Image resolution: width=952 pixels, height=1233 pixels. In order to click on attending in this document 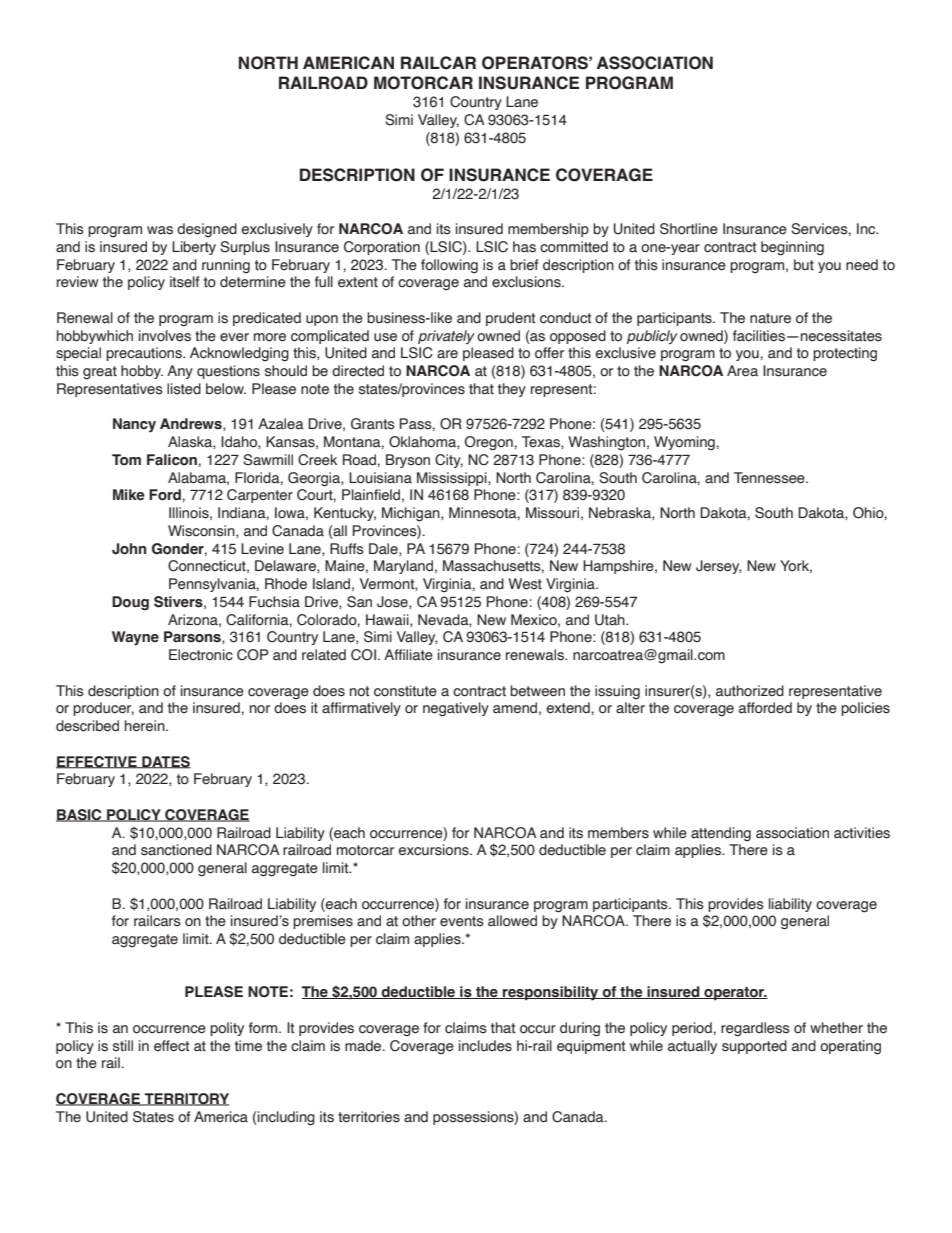, I will do `click(721, 834)`.
